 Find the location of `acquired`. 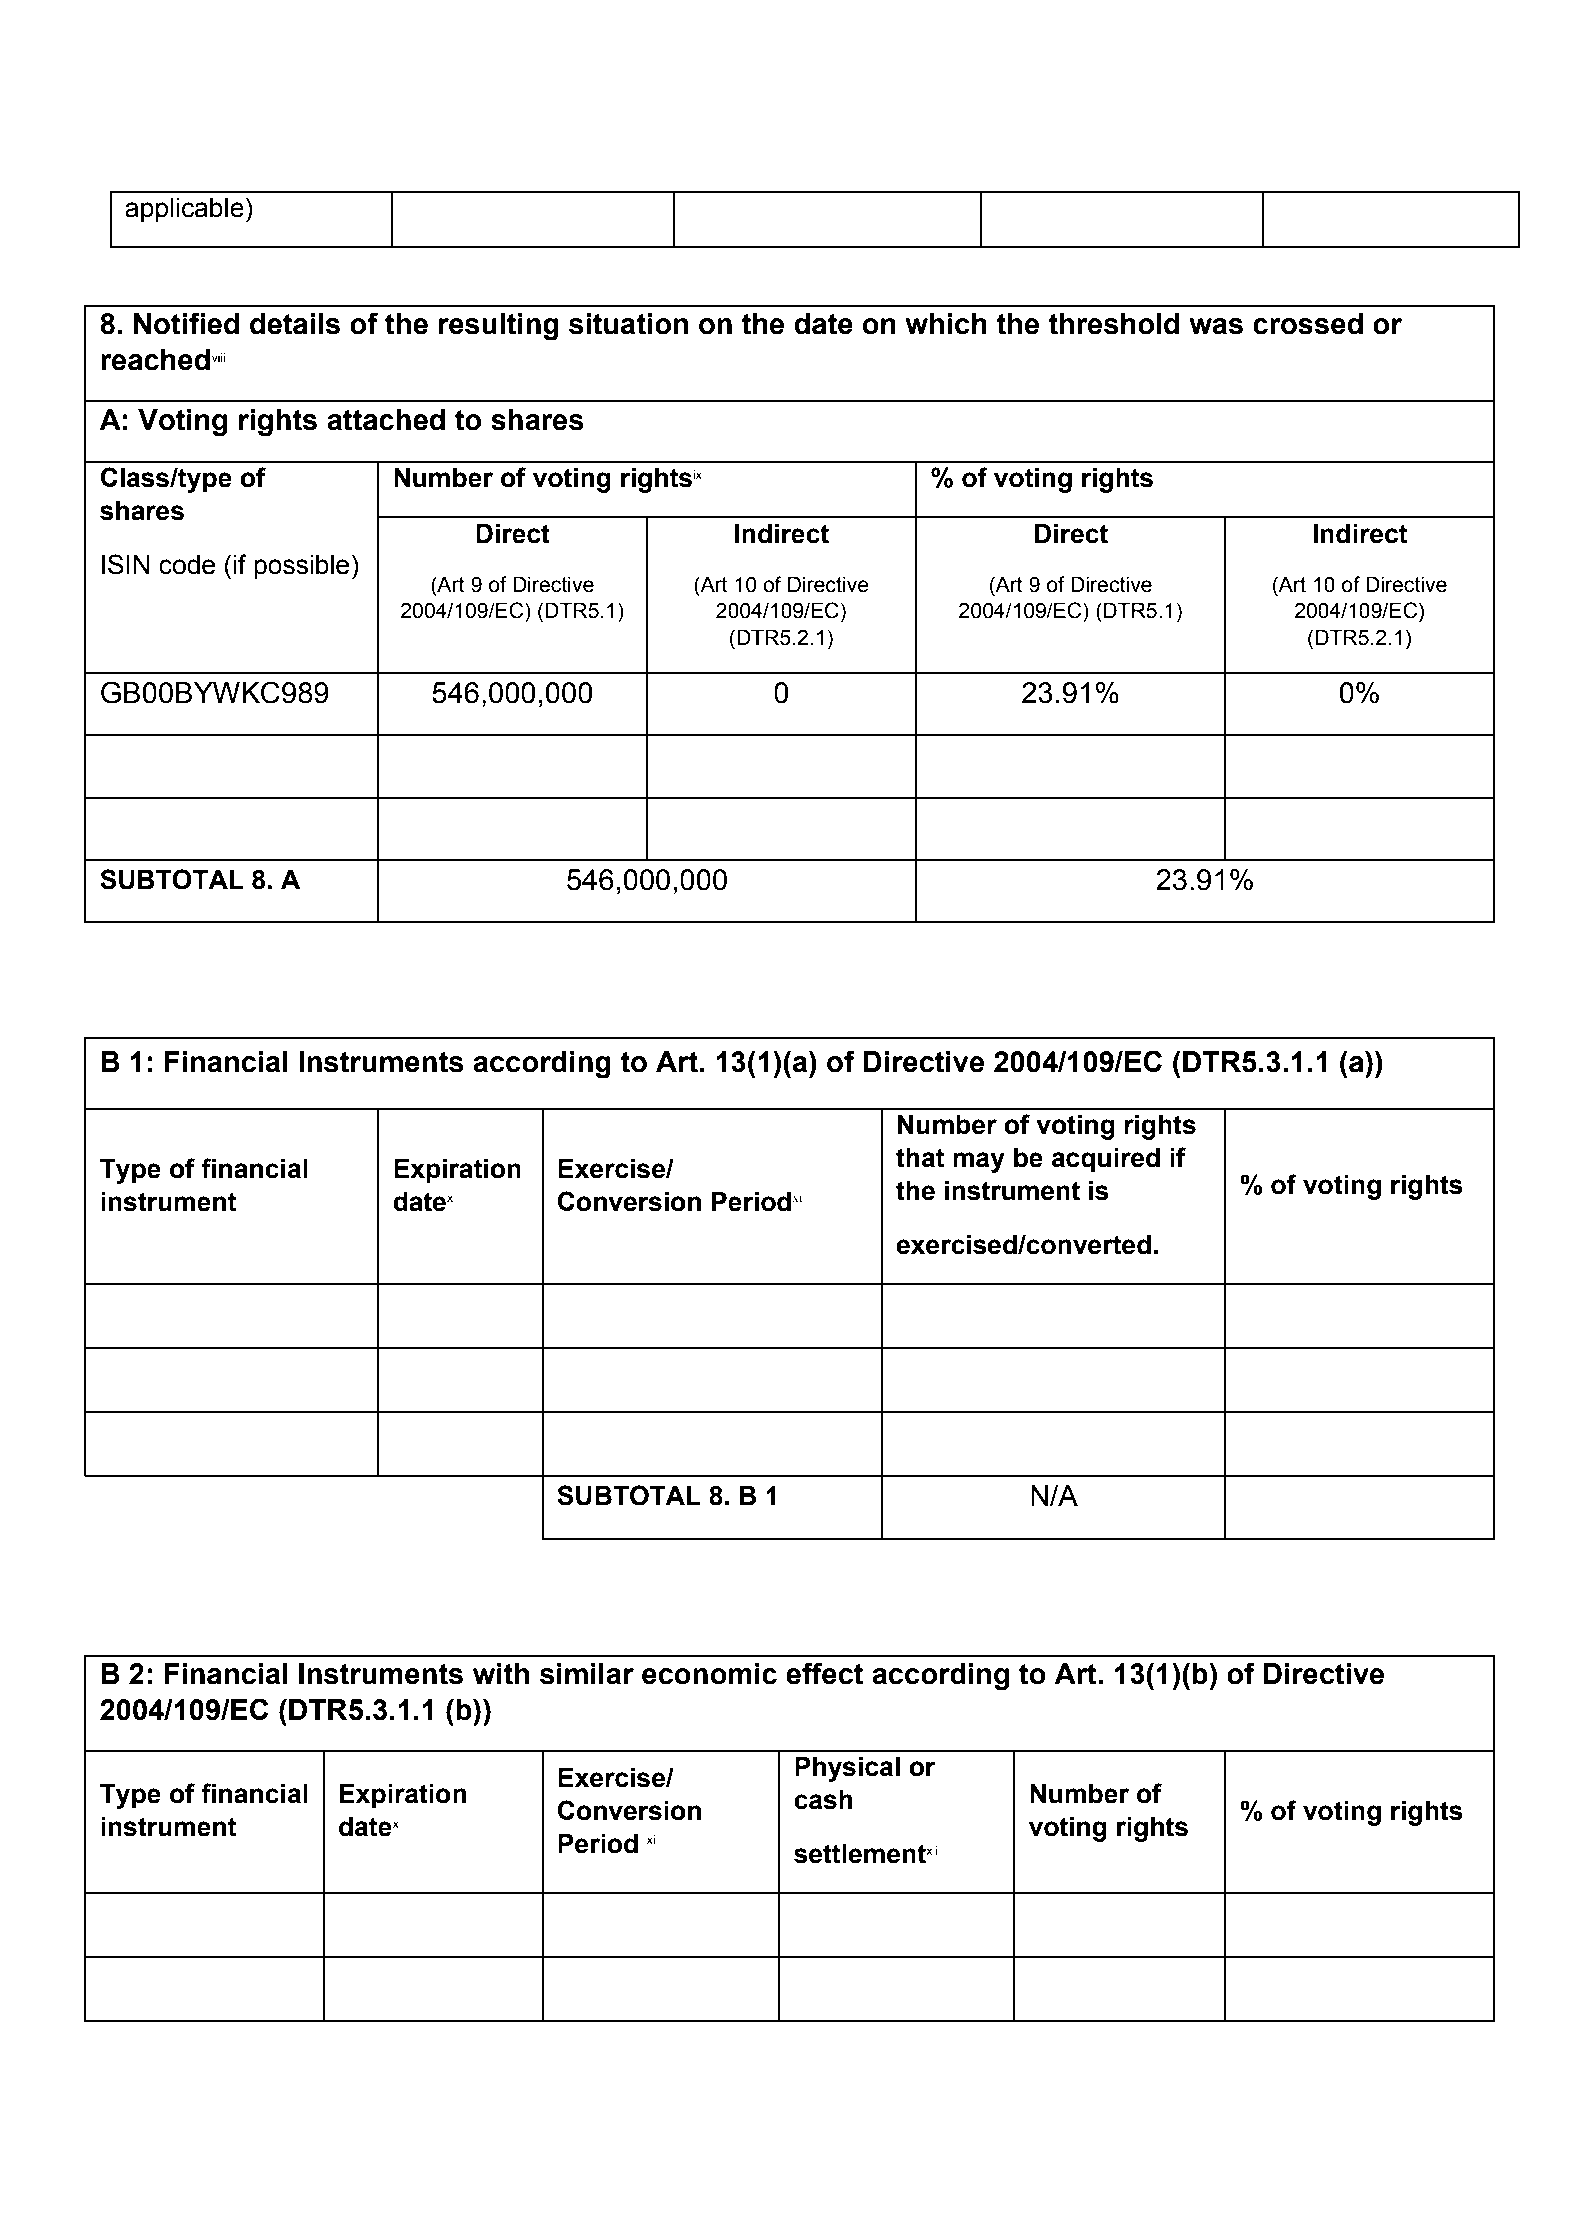

acquired is located at coordinates (1106, 1160).
